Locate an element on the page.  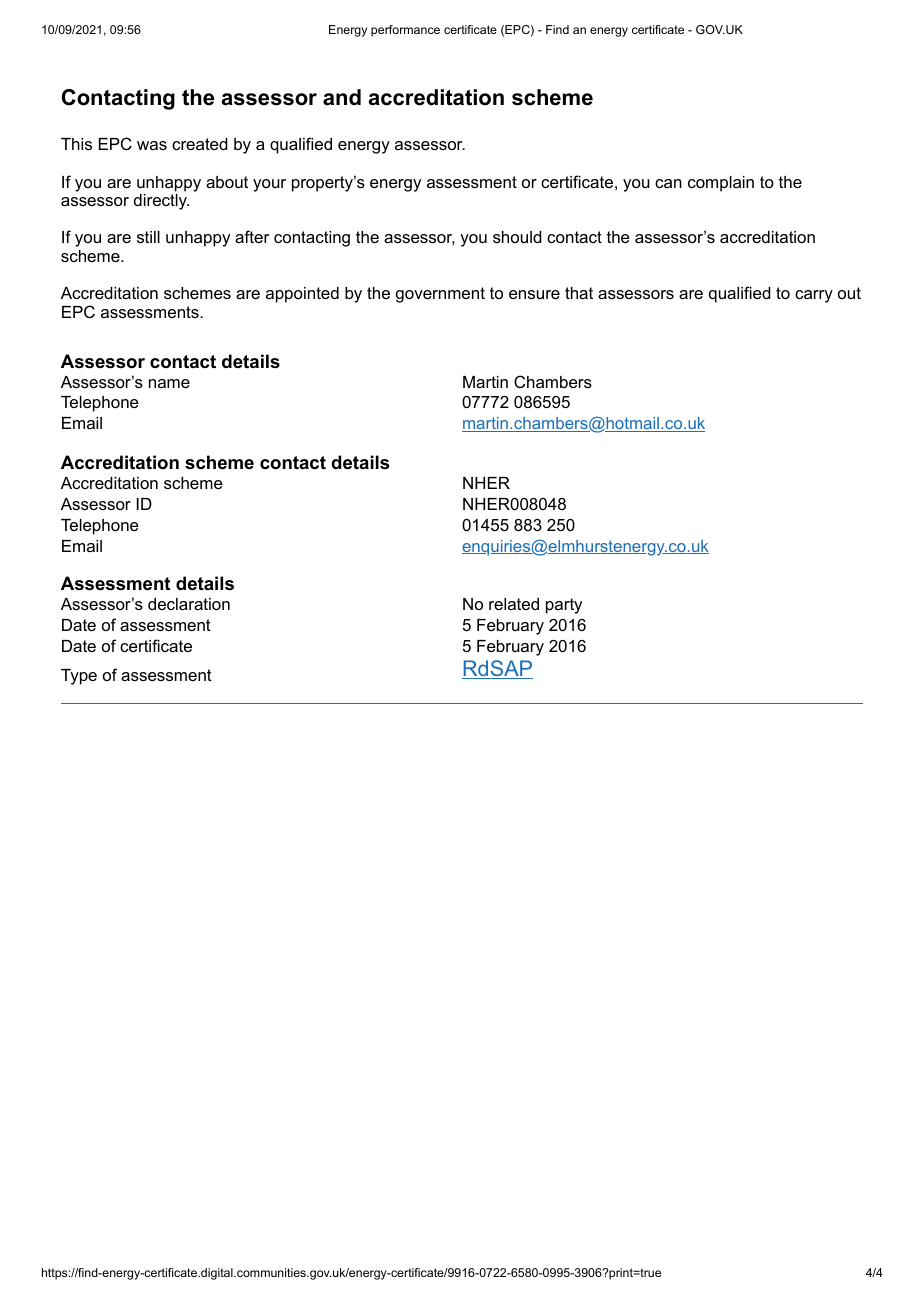
Type is located at coordinates (79, 677).
